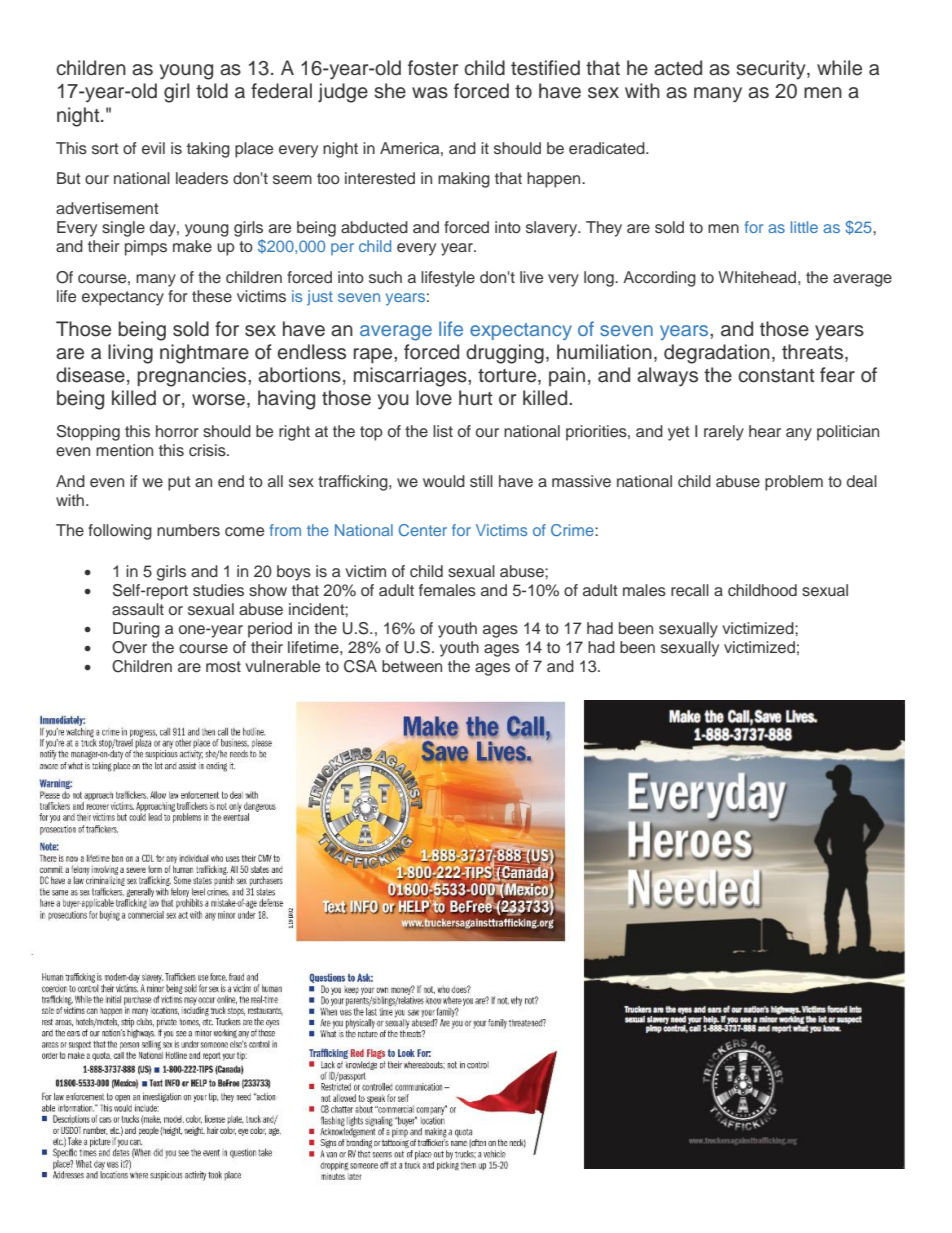  I want to click on constant, so click(776, 376).
